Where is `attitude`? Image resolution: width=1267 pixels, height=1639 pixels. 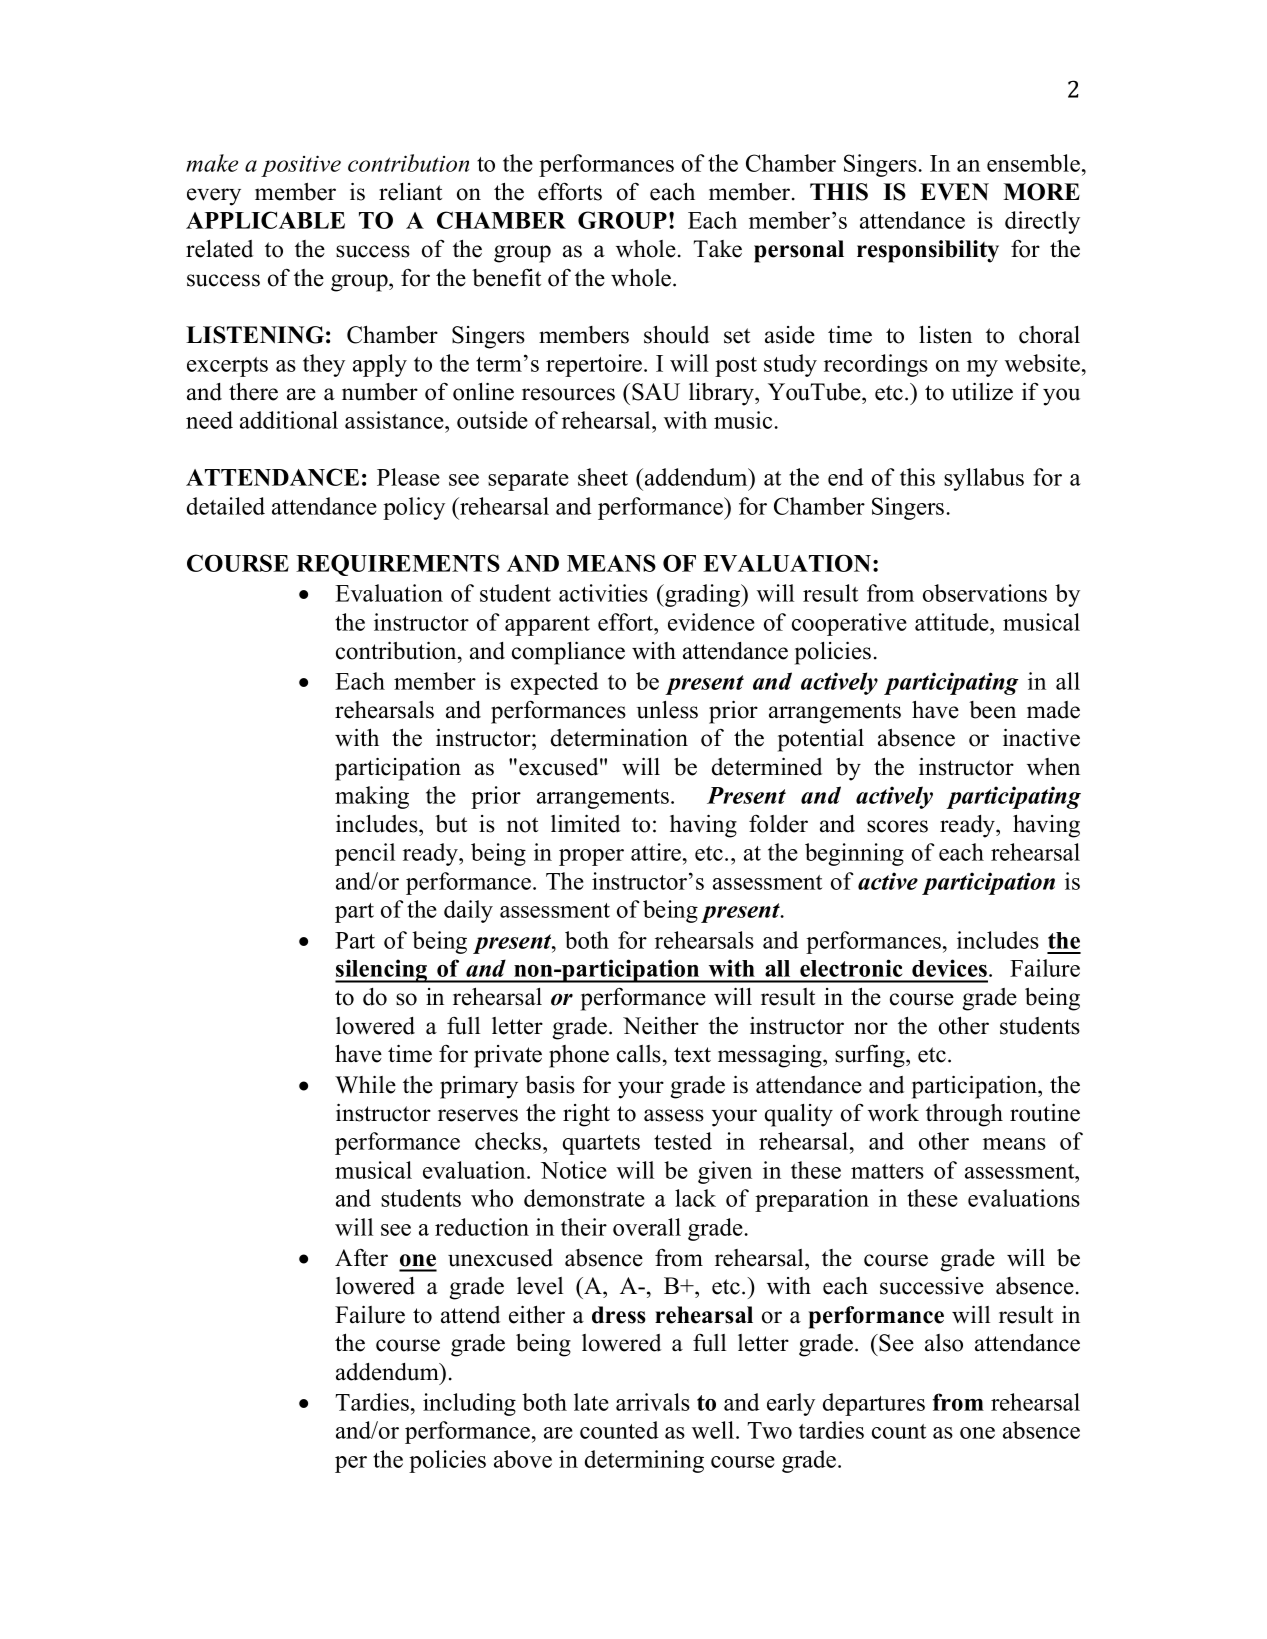 attitude is located at coordinates (953, 622).
